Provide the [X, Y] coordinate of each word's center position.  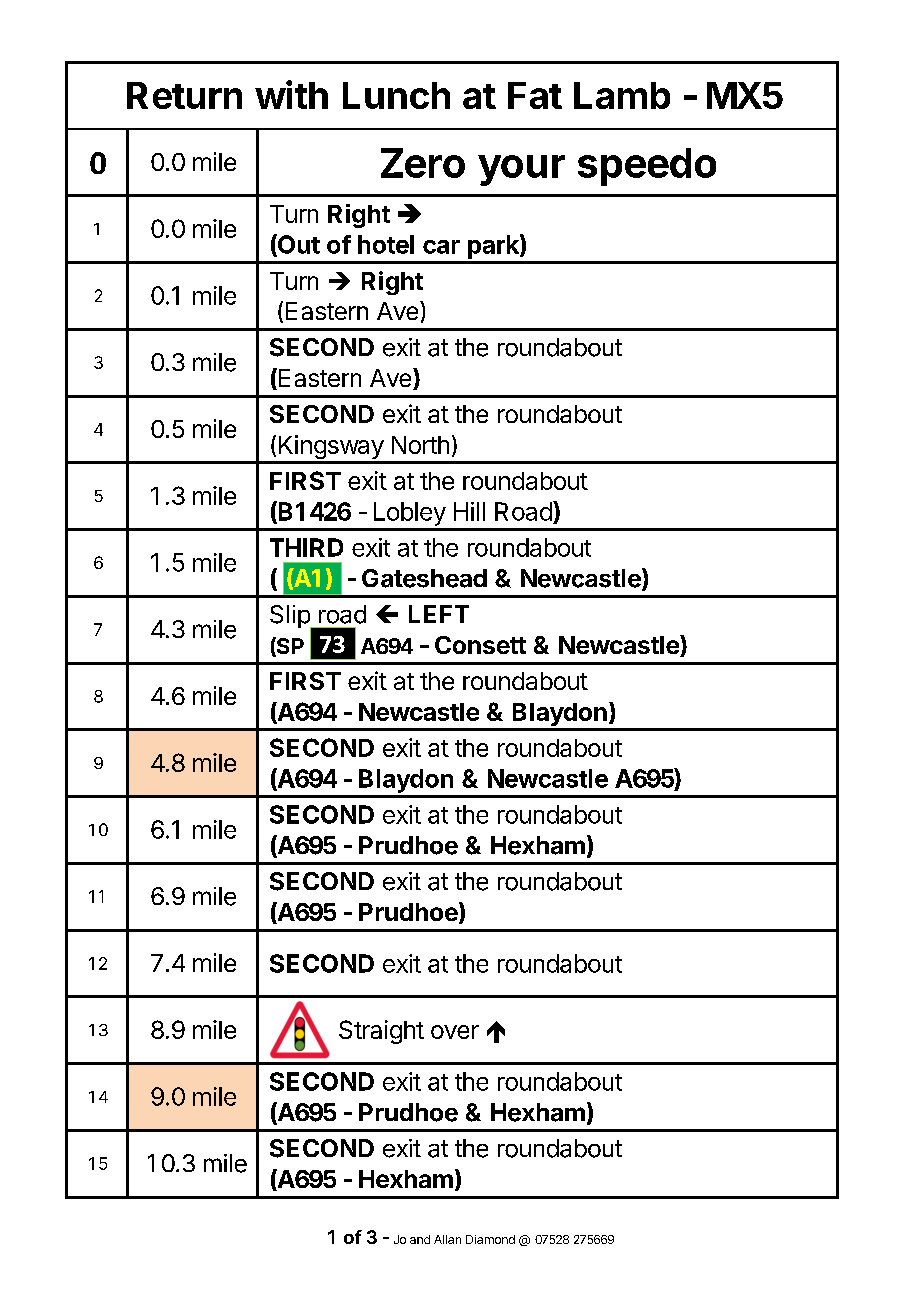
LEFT [439, 614]
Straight [381, 1032]
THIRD [306, 547]
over [455, 1032]
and [420, 1239]
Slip [291, 618]
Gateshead [424, 578]
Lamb [622, 95]
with [291, 94]
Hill [469, 511]
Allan [447, 1239]
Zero [423, 163]
